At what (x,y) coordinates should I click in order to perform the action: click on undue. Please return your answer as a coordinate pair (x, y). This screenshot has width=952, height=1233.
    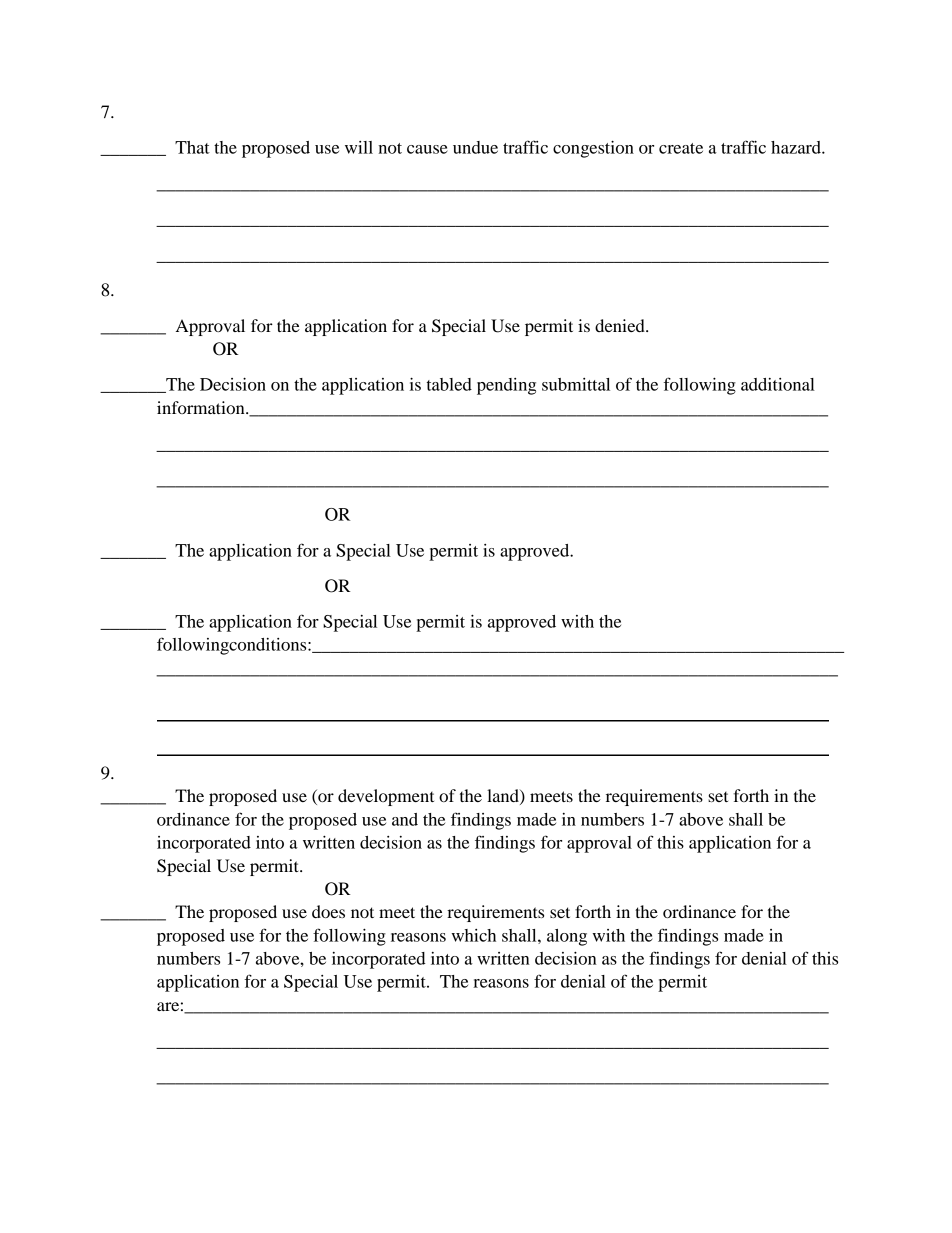
    Looking at the image, I should click on (475, 147).
